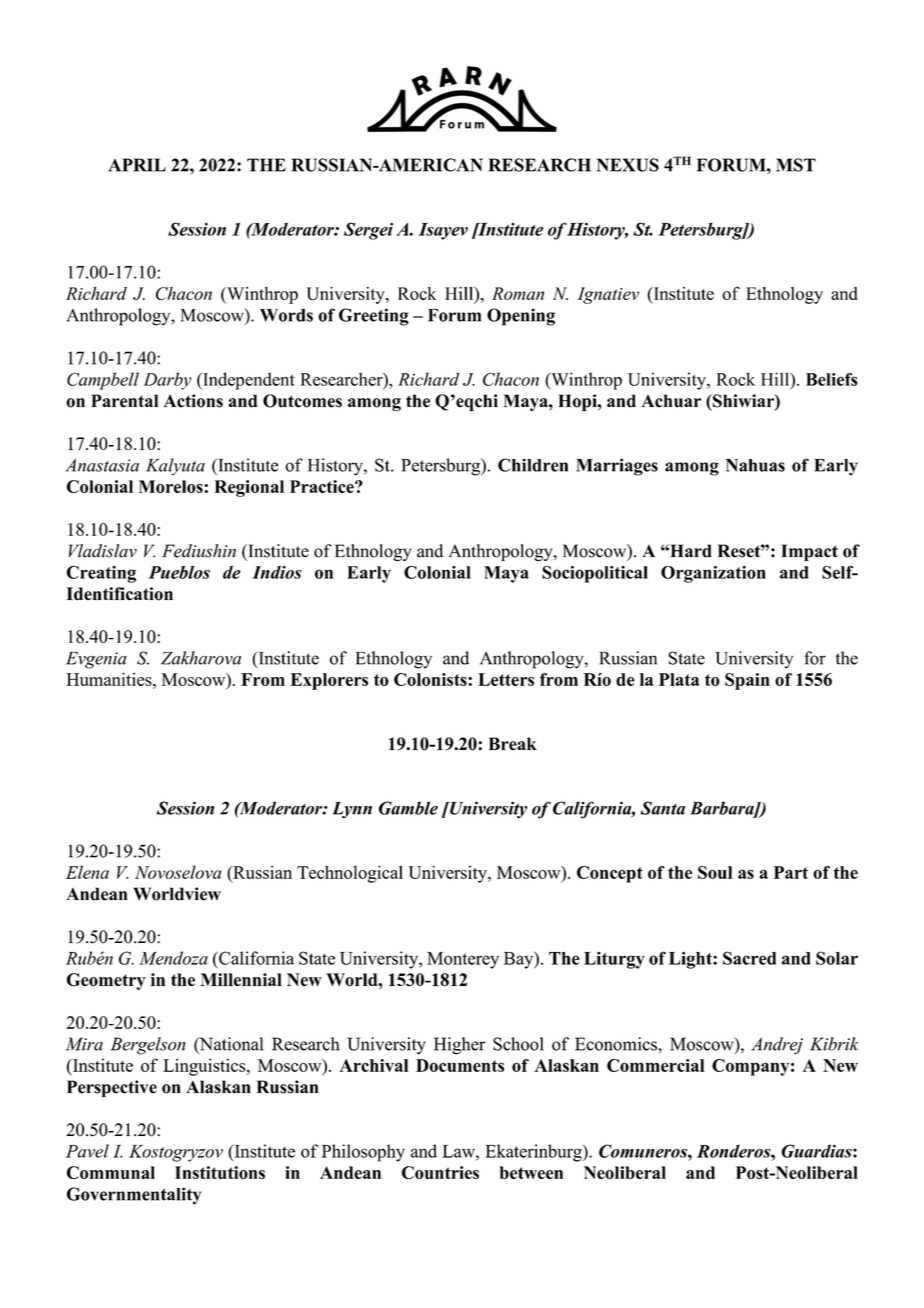  What do you see at coordinates (747, 681) in the screenshot?
I see `Spain` at bounding box center [747, 681].
